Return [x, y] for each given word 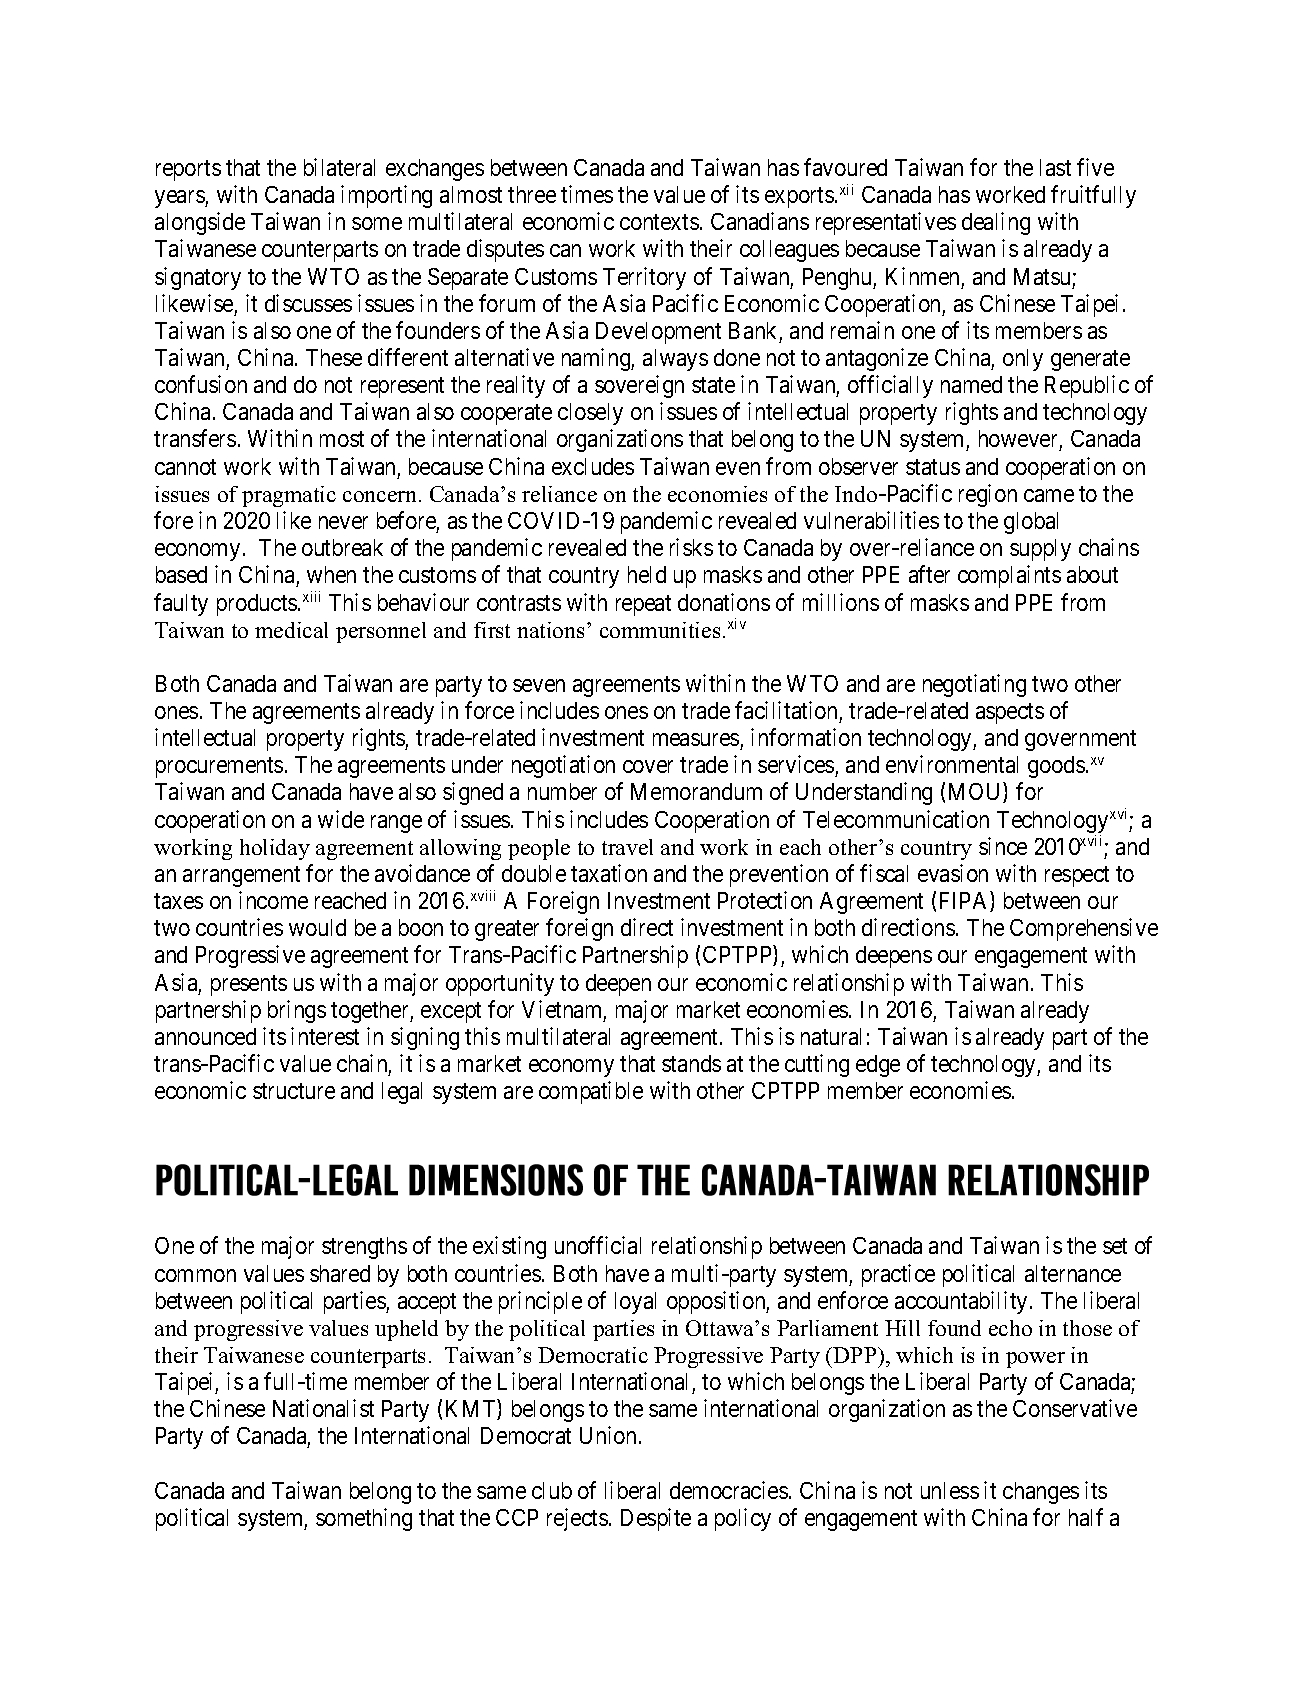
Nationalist [323, 1408]
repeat [643, 605]
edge [878, 1066]
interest [325, 1036]
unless [950, 1490]
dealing [996, 223]
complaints [1009, 576]
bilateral [339, 167]
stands [691, 1063]
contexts [659, 222]
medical [291, 630]
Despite [656, 1519]
